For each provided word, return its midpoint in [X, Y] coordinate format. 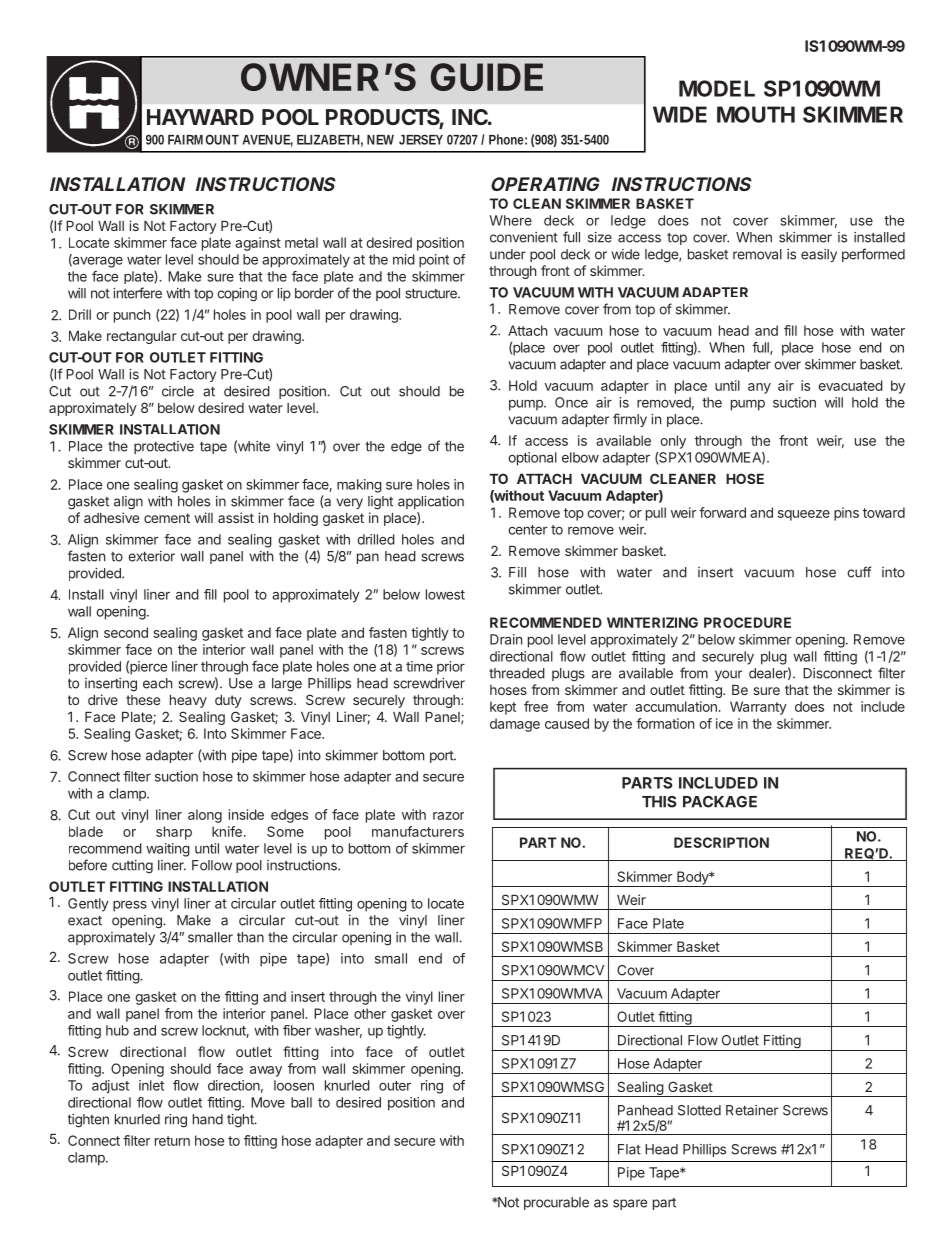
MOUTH [756, 114]
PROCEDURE [747, 622]
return [172, 1141]
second [126, 632]
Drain [506, 639]
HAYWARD [200, 117]
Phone [508, 139]
